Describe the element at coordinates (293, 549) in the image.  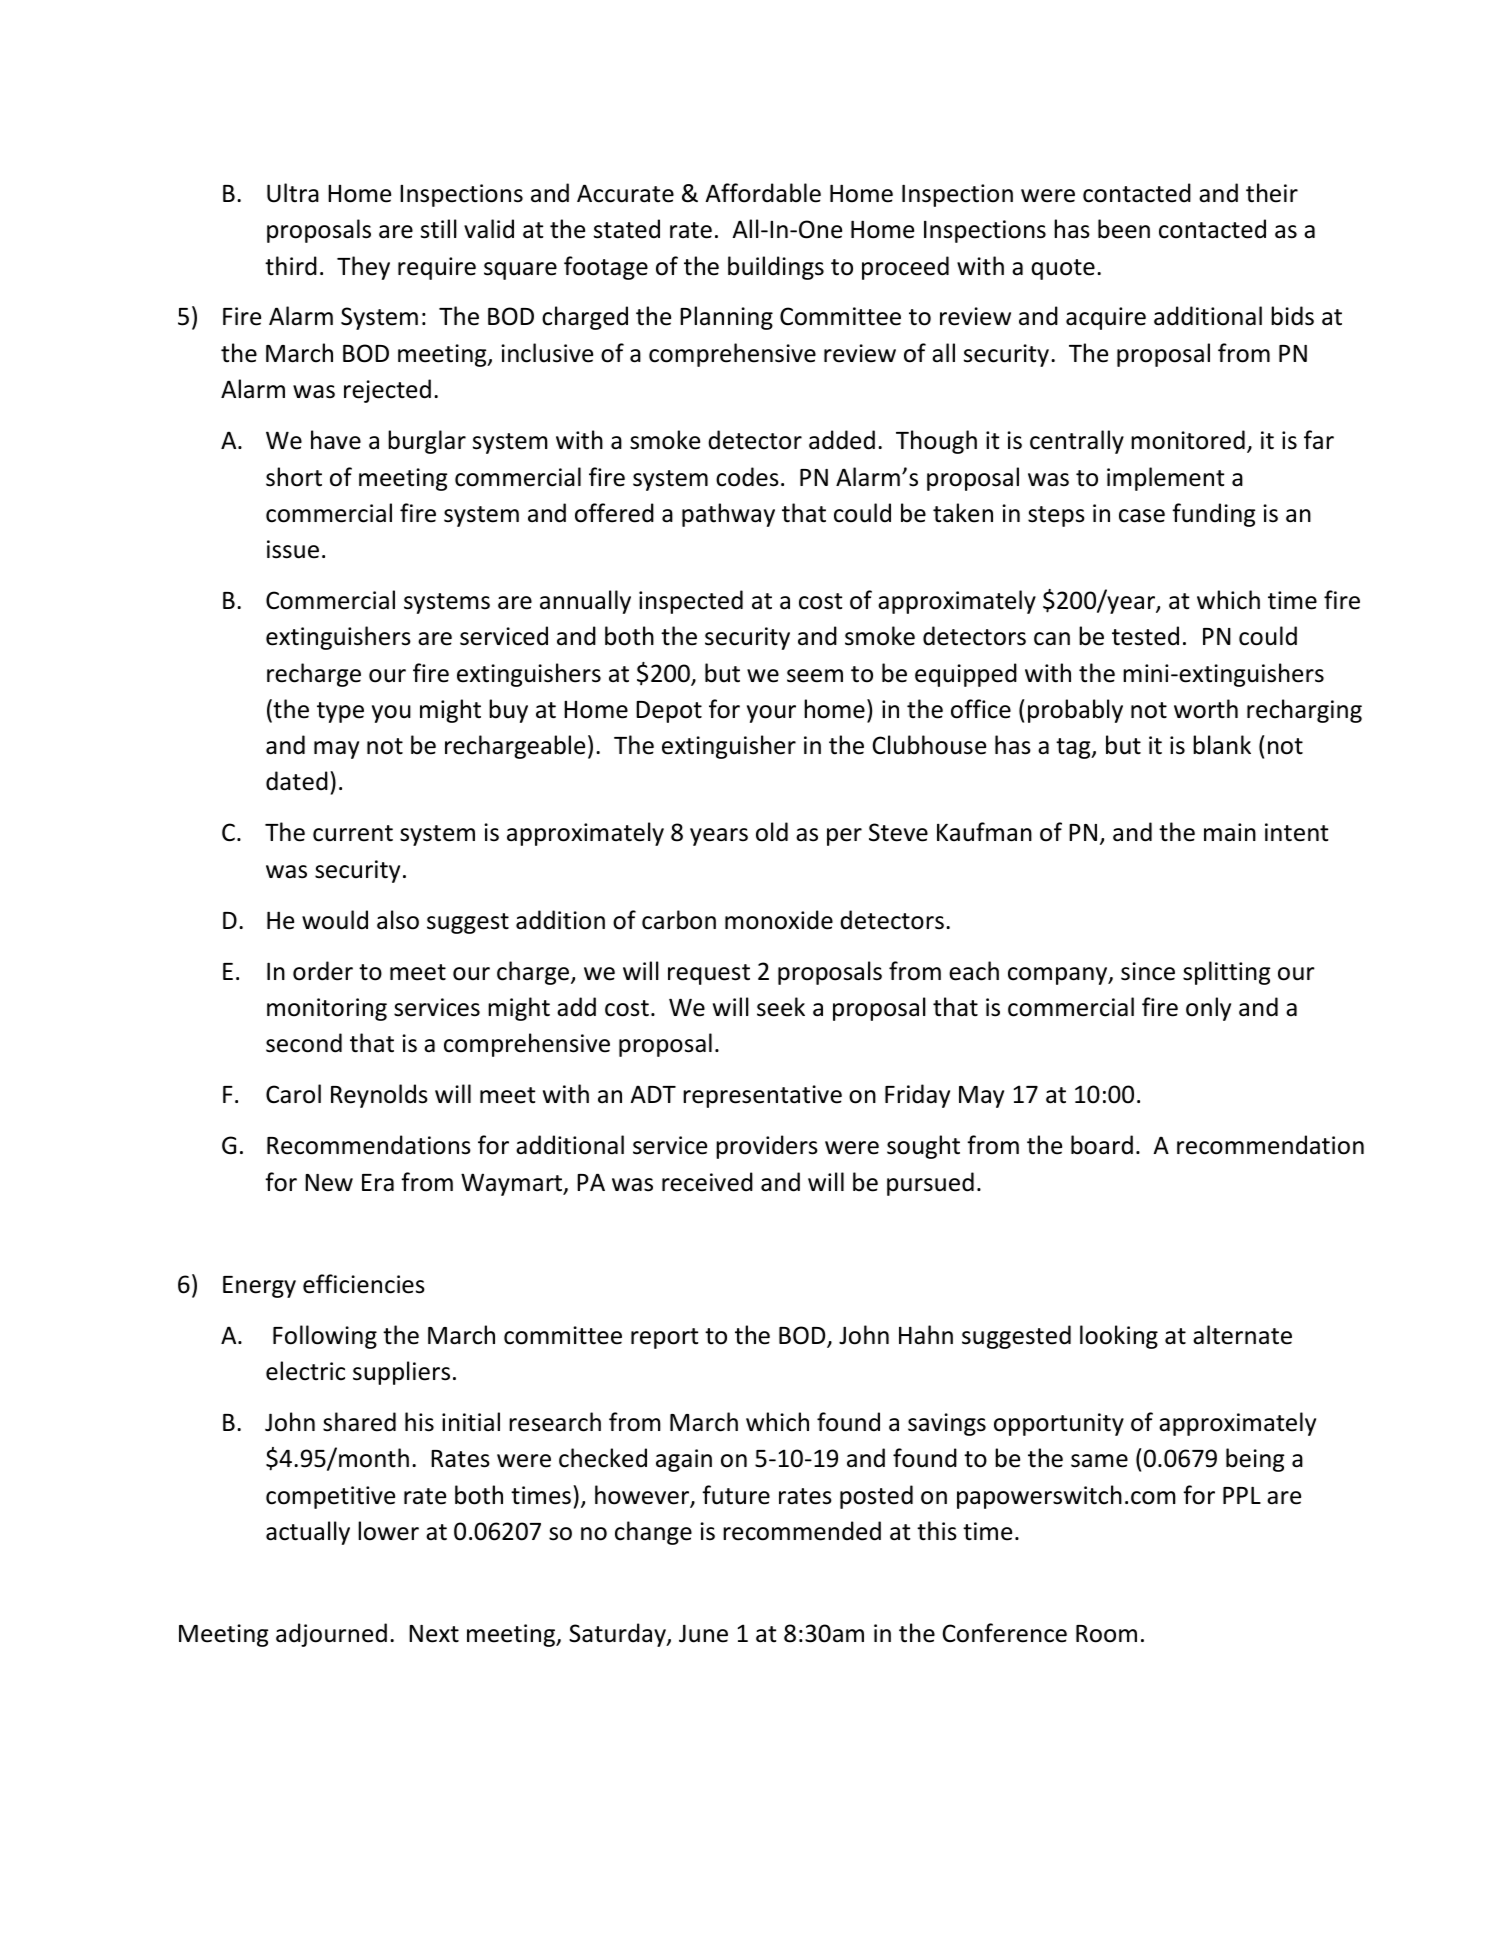
I see `issue` at that location.
